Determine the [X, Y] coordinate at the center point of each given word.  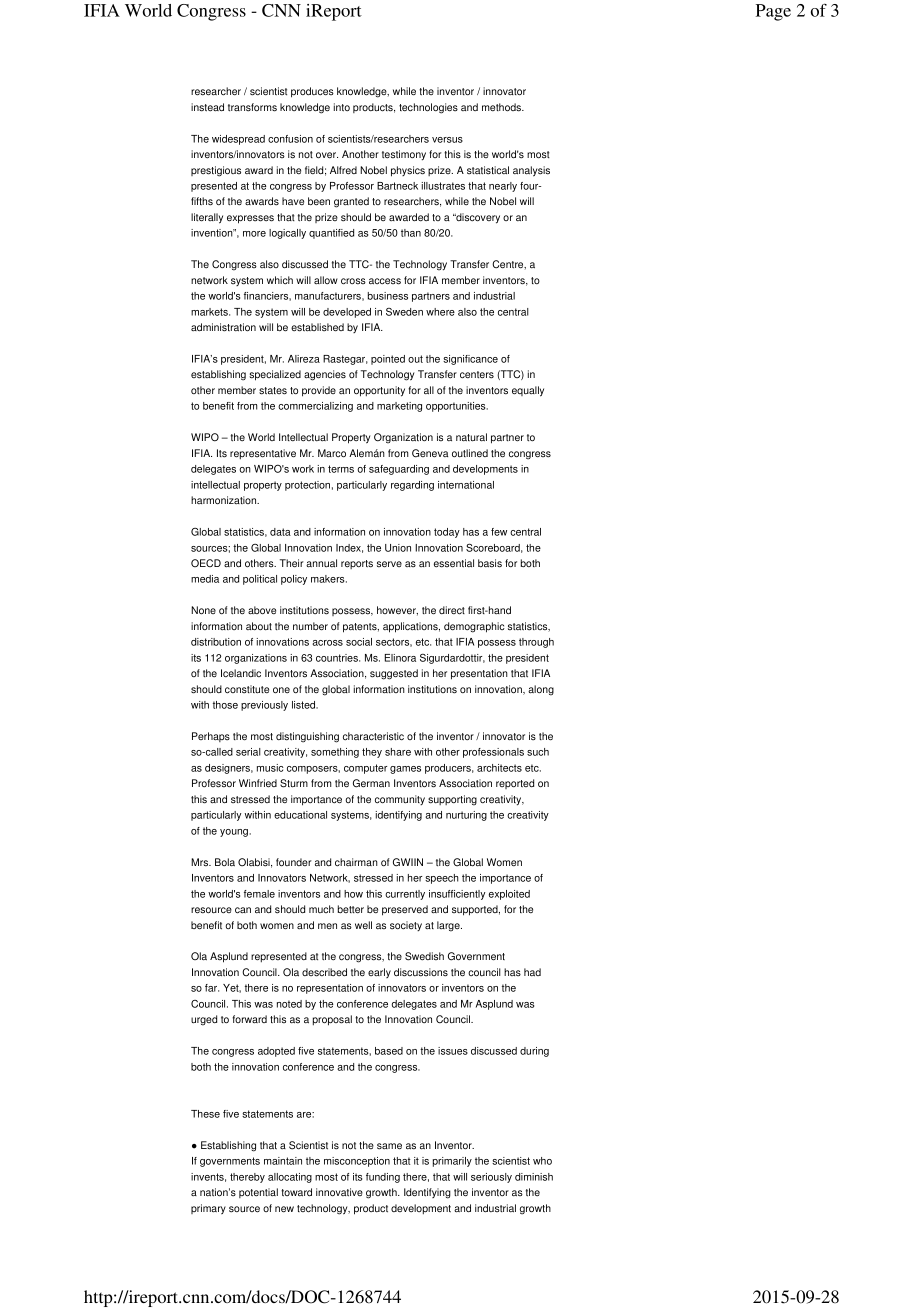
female [259, 894]
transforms [252, 107]
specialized [275, 375]
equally [528, 391]
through [536, 643]
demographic [474, 627]
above [262, 610]
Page [773, 12]
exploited [509, 895]
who [542, 1161]
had [532, 972]
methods [502, 107]
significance [470, 360]
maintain [283, 1161]
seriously [491, 1178]
